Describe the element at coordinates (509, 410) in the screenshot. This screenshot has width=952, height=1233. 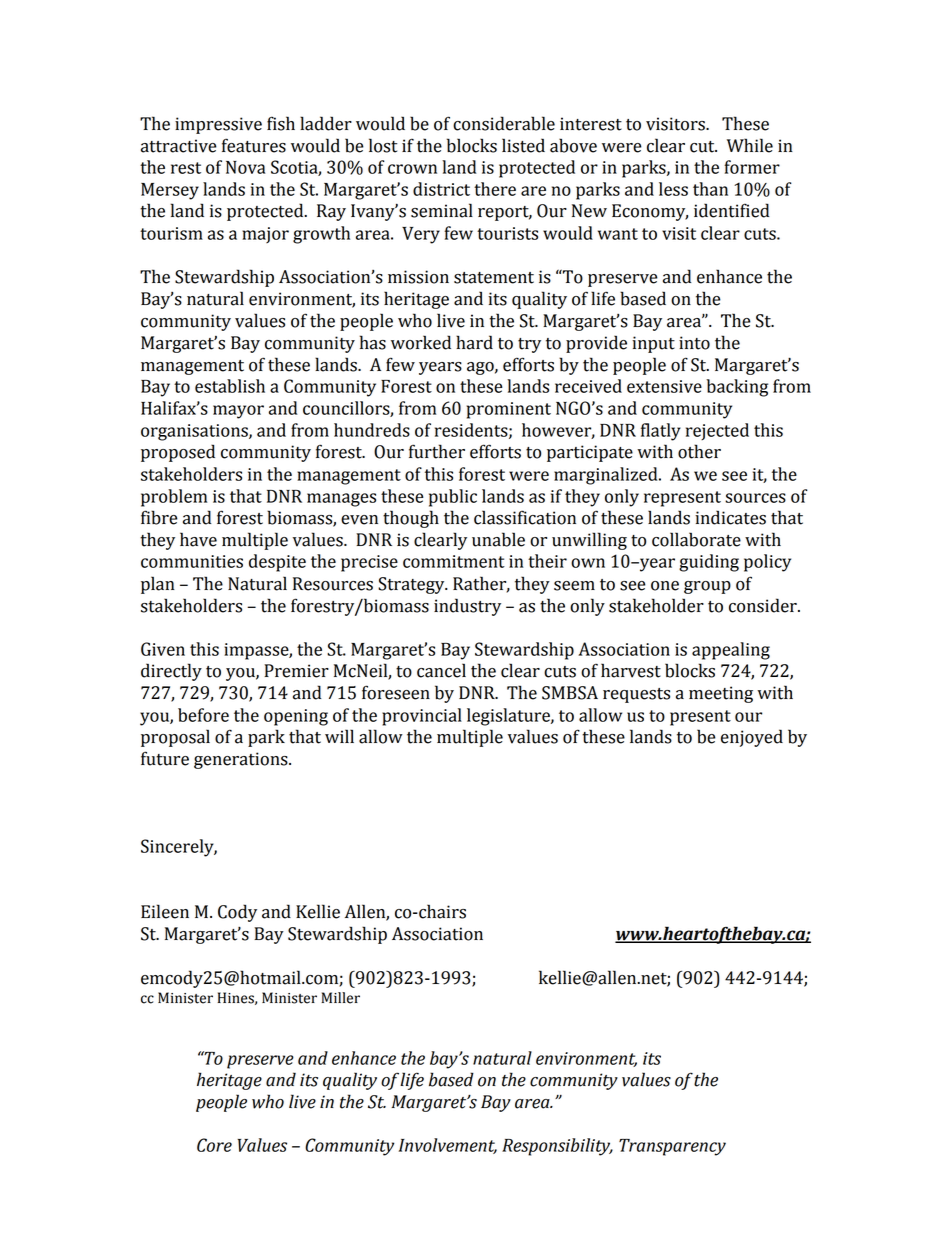
I see `prominent` at that location.
